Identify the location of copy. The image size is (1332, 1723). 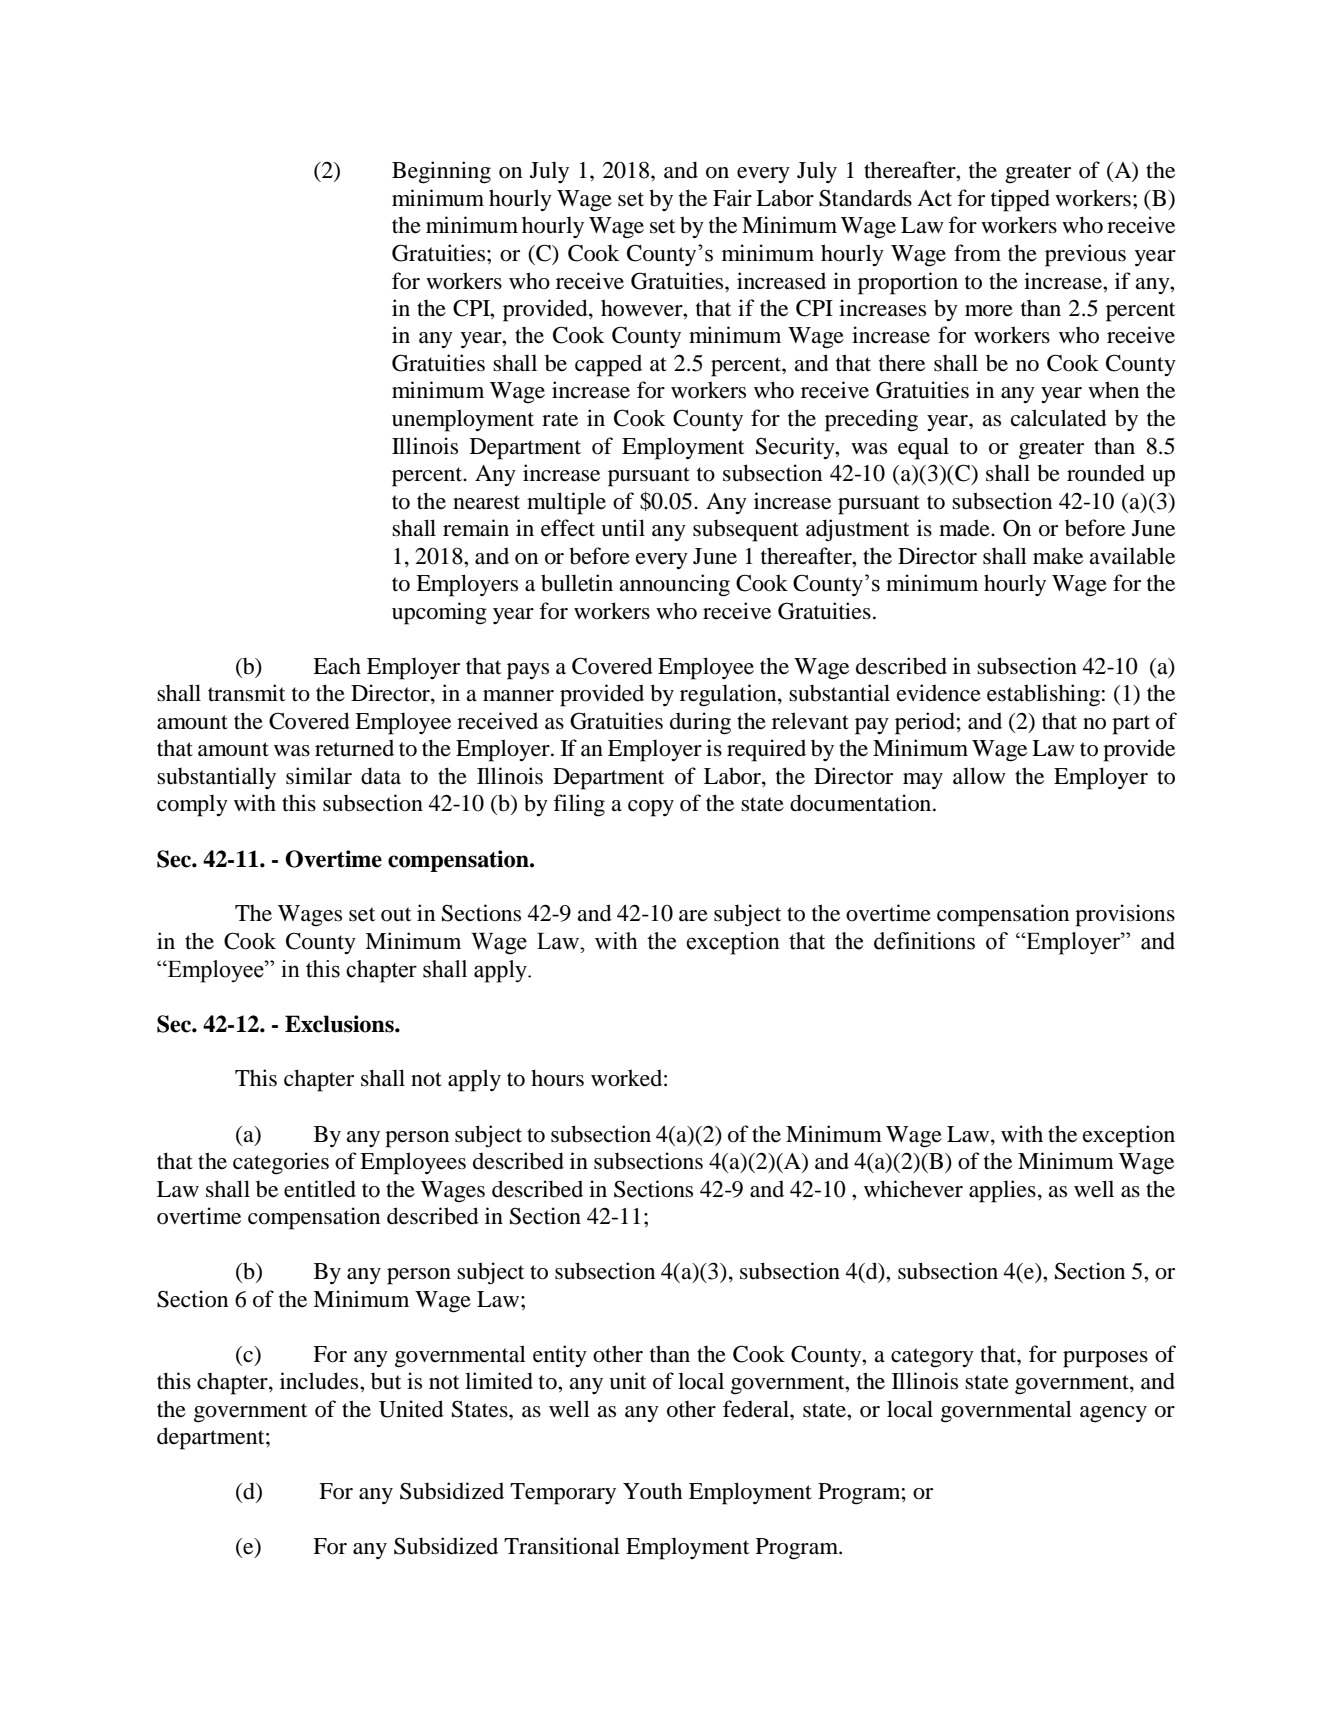
(651, 808).
